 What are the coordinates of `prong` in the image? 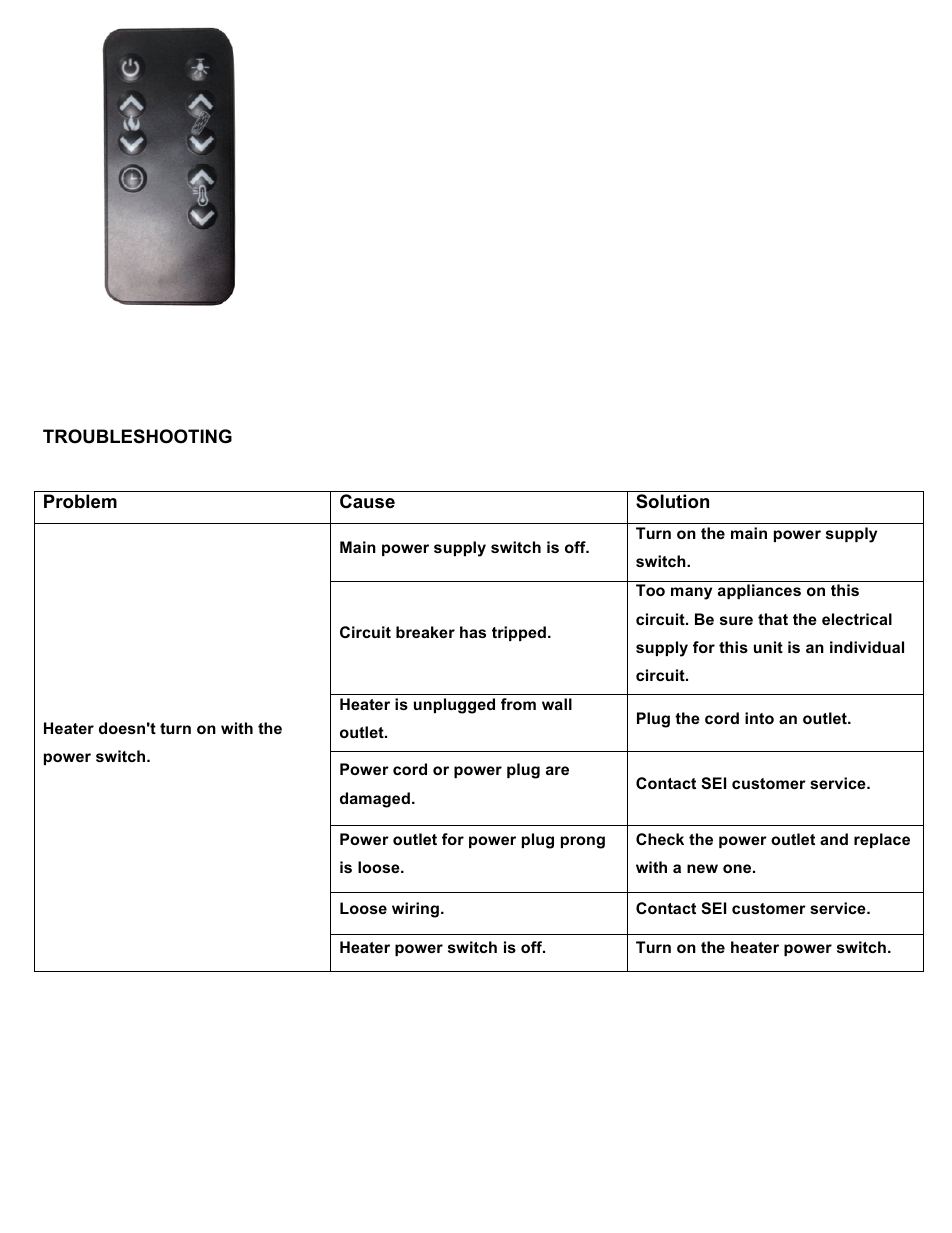 It's located at (583, 842).
